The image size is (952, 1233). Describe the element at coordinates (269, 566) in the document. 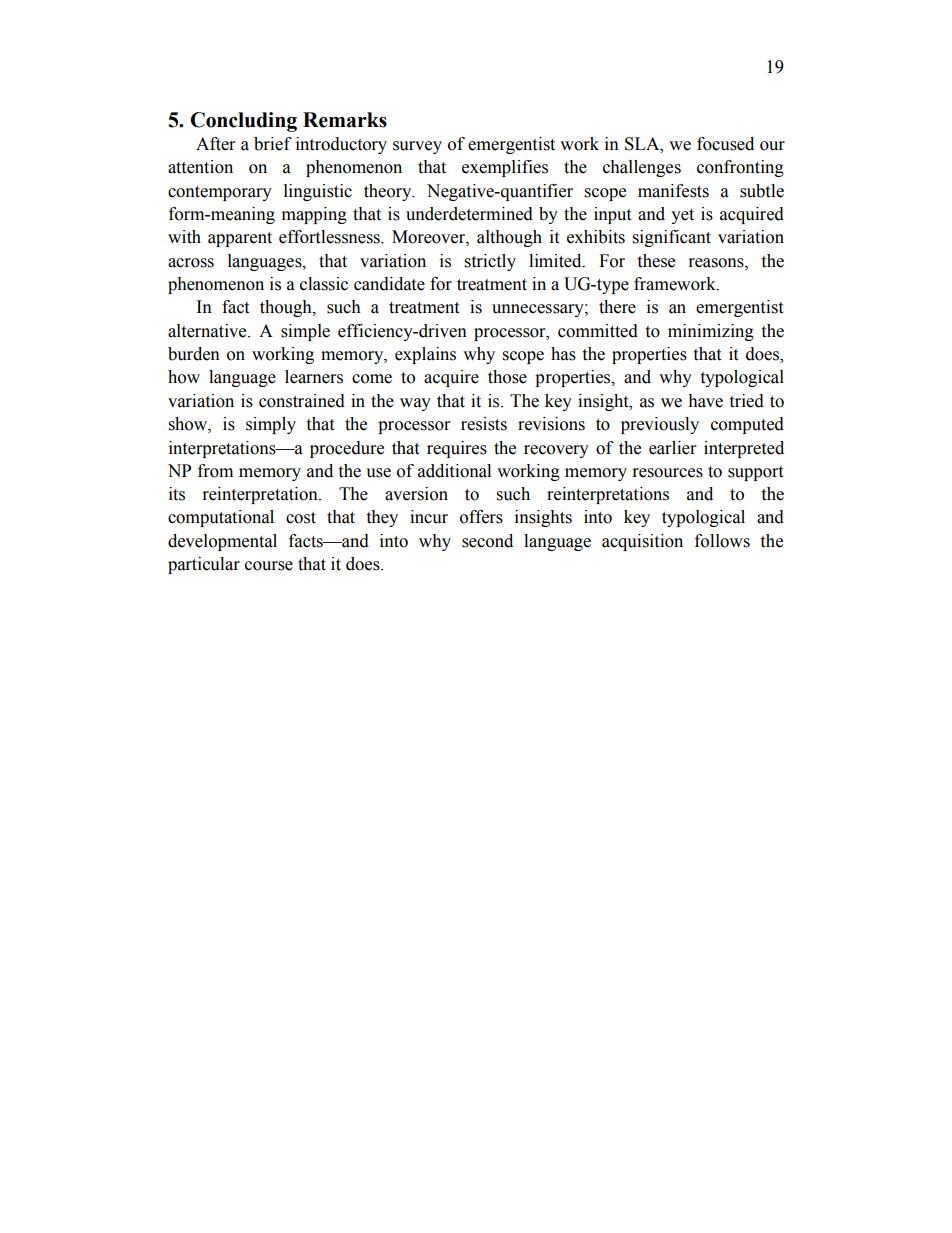

I see `course` at that location.
